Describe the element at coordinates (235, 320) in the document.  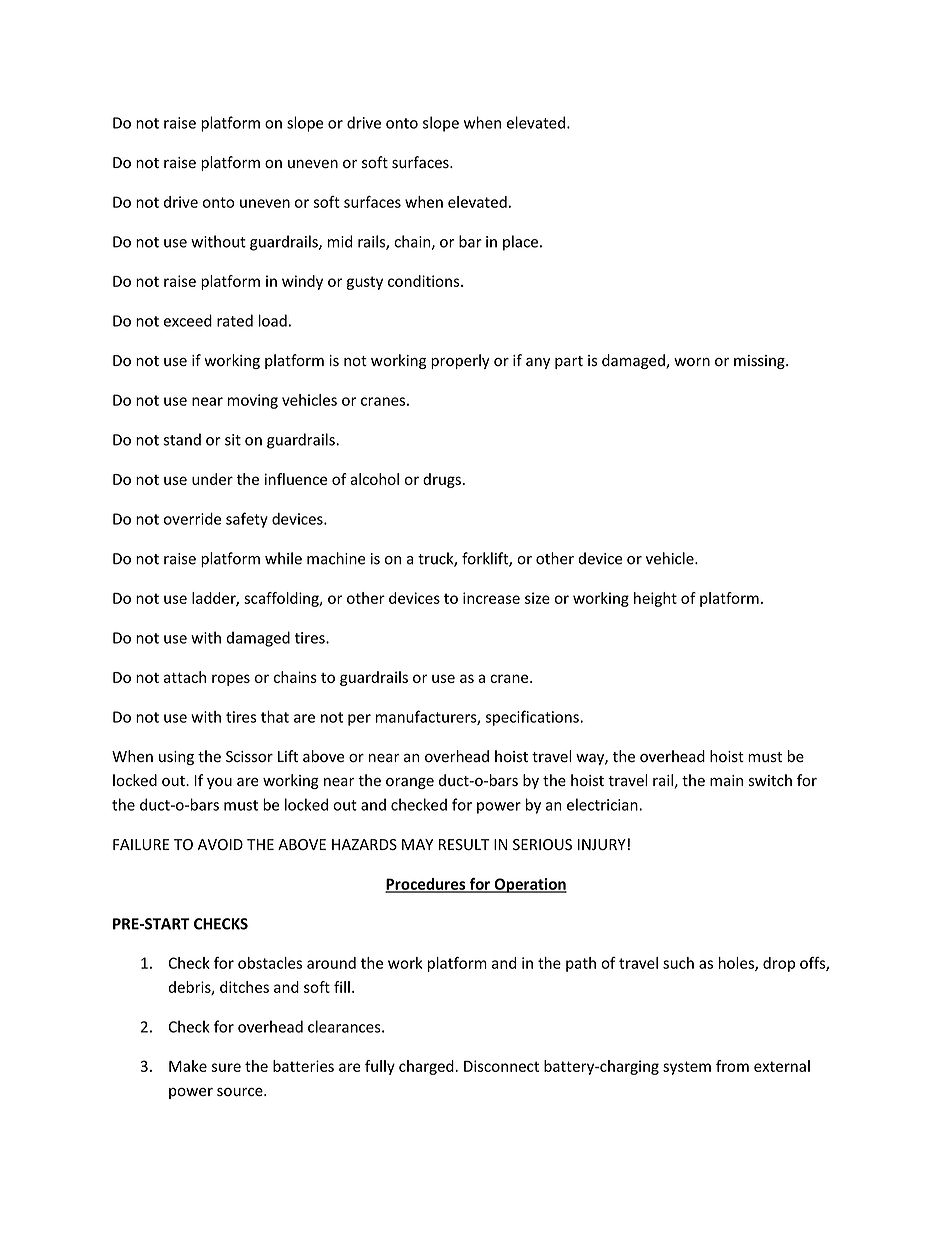
I see `rated` at that location.
